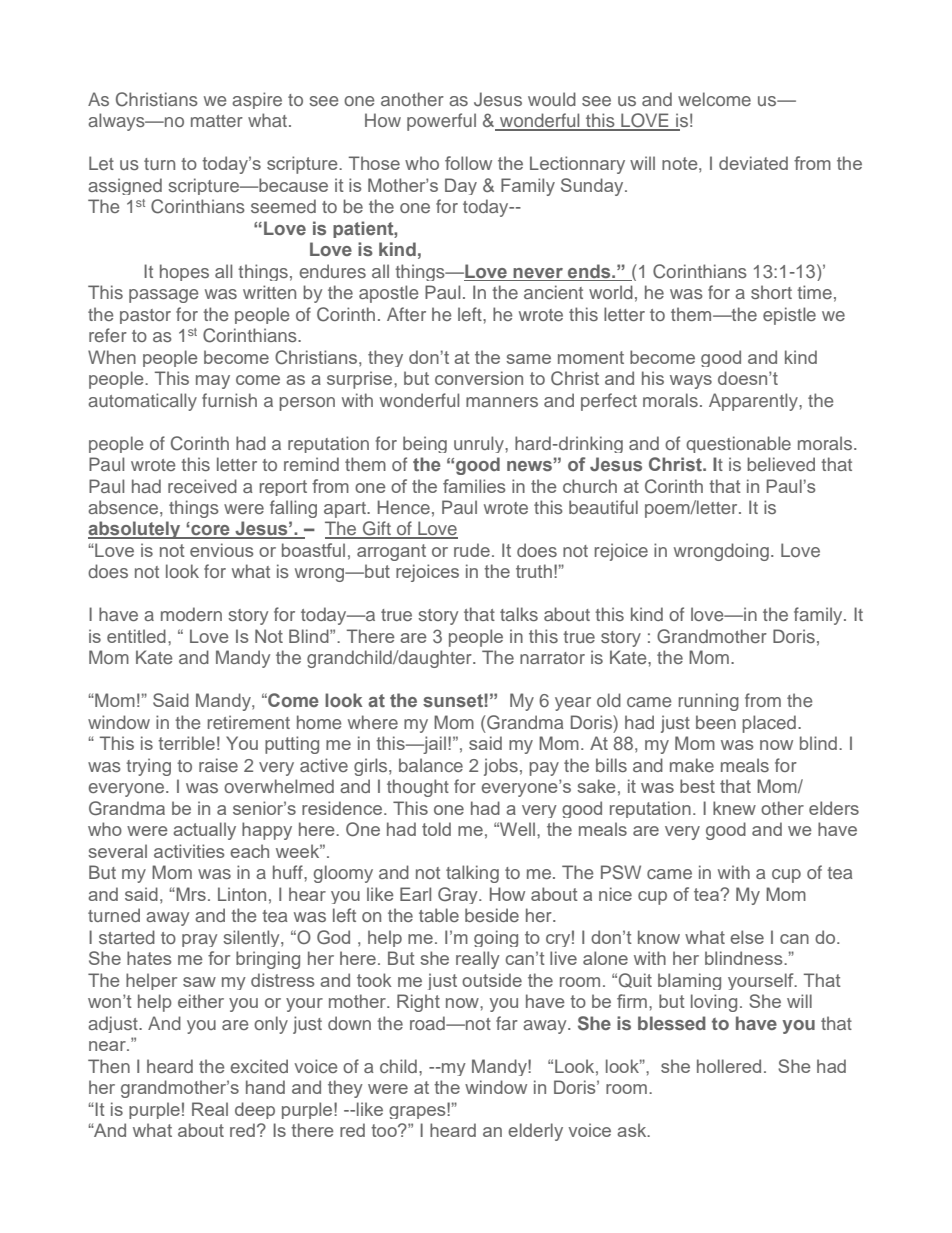  Describe the element at coordinates (729, 1066) in the document. I see `hollered` at that location.
